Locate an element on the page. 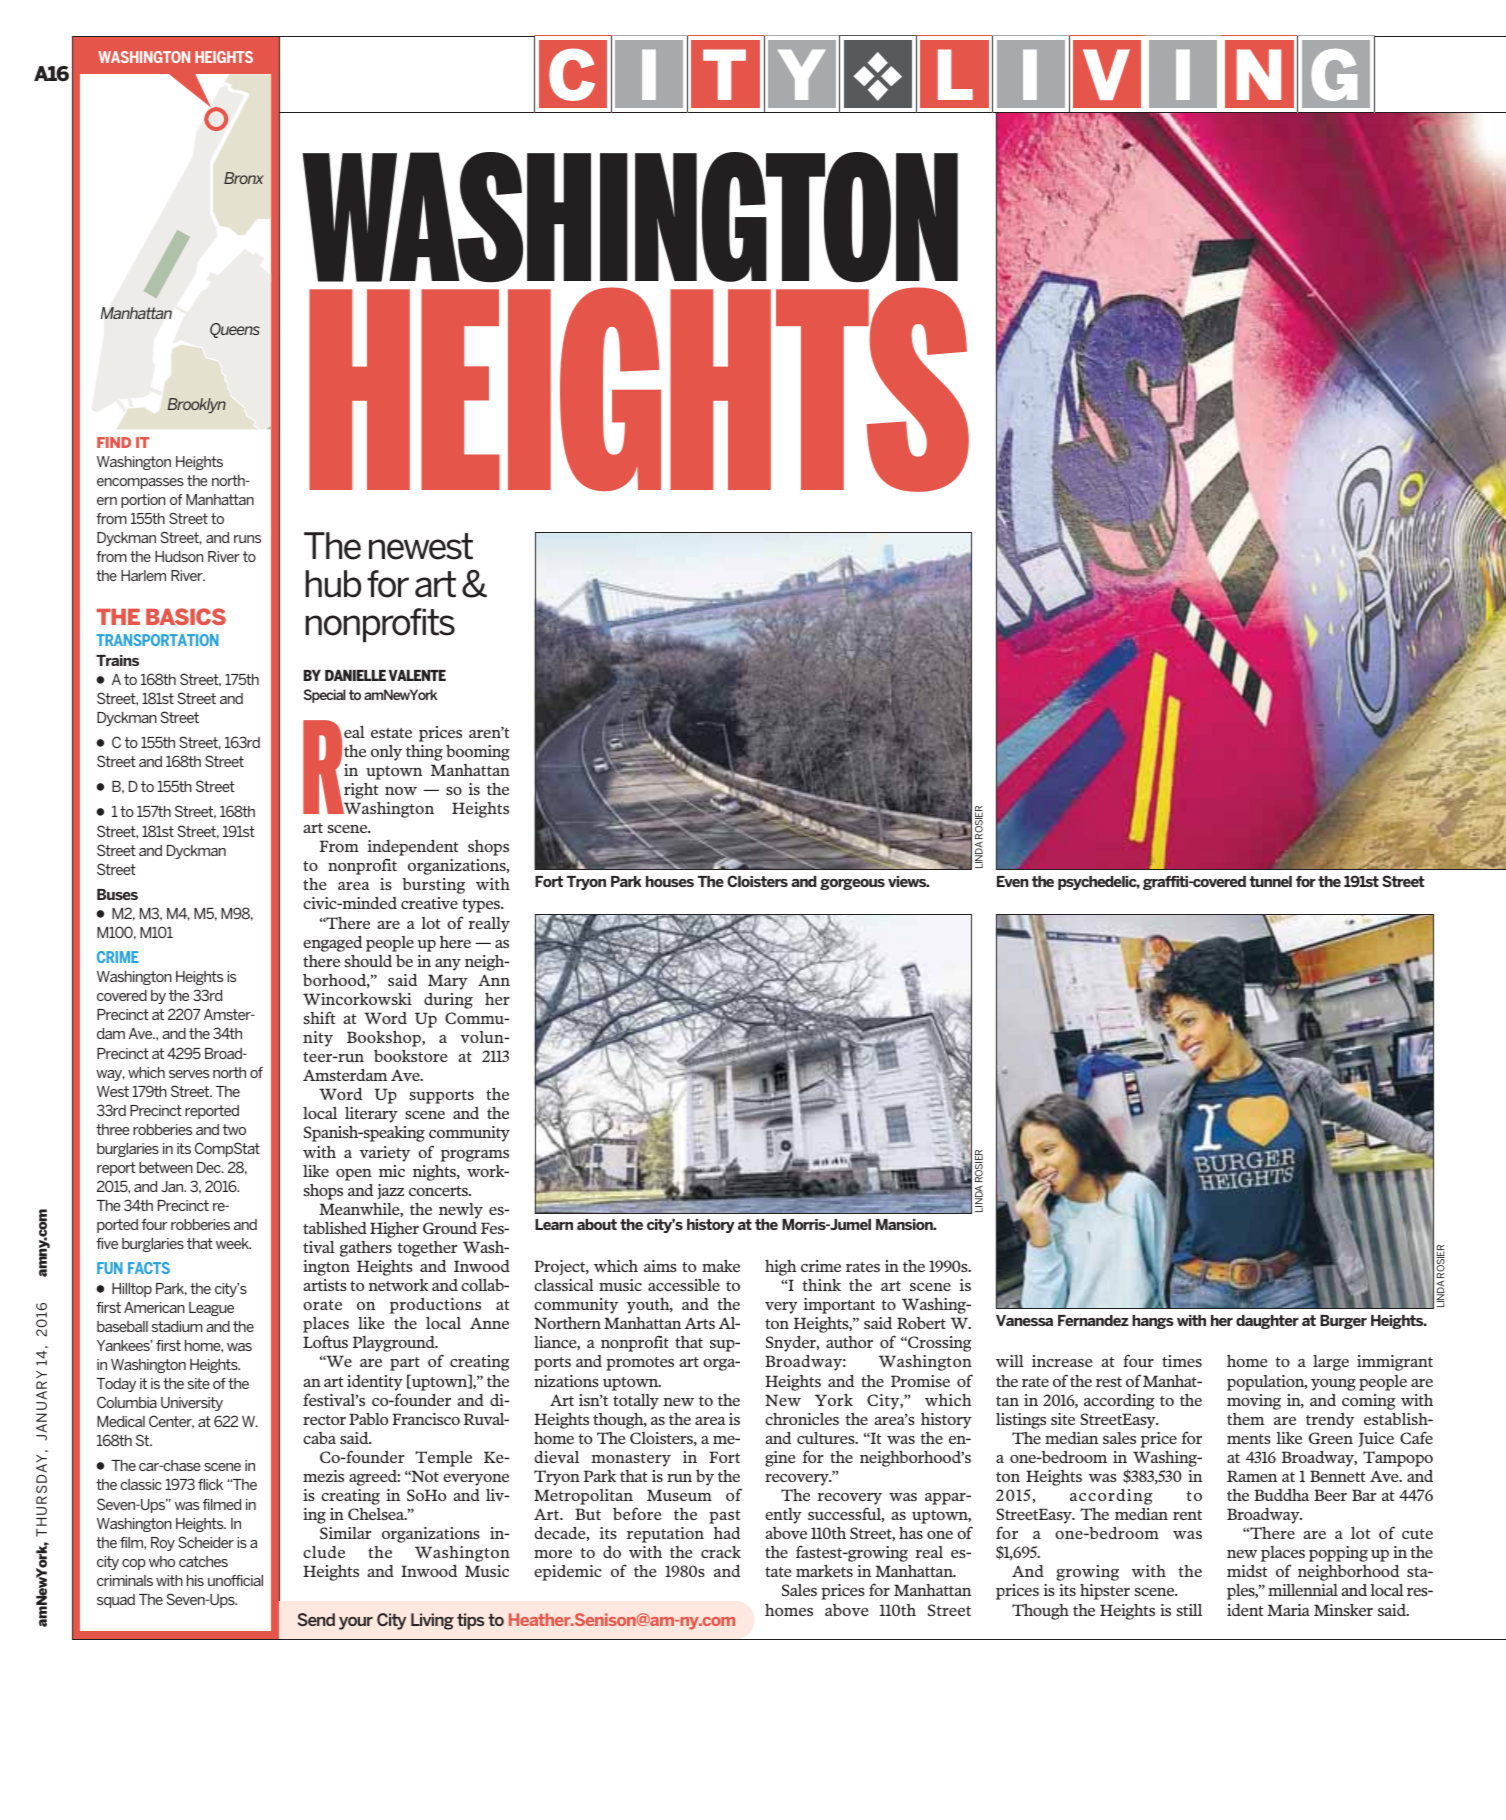 The image size is (1506, 1820). unofficial is located at coordinates (235, 1580).
